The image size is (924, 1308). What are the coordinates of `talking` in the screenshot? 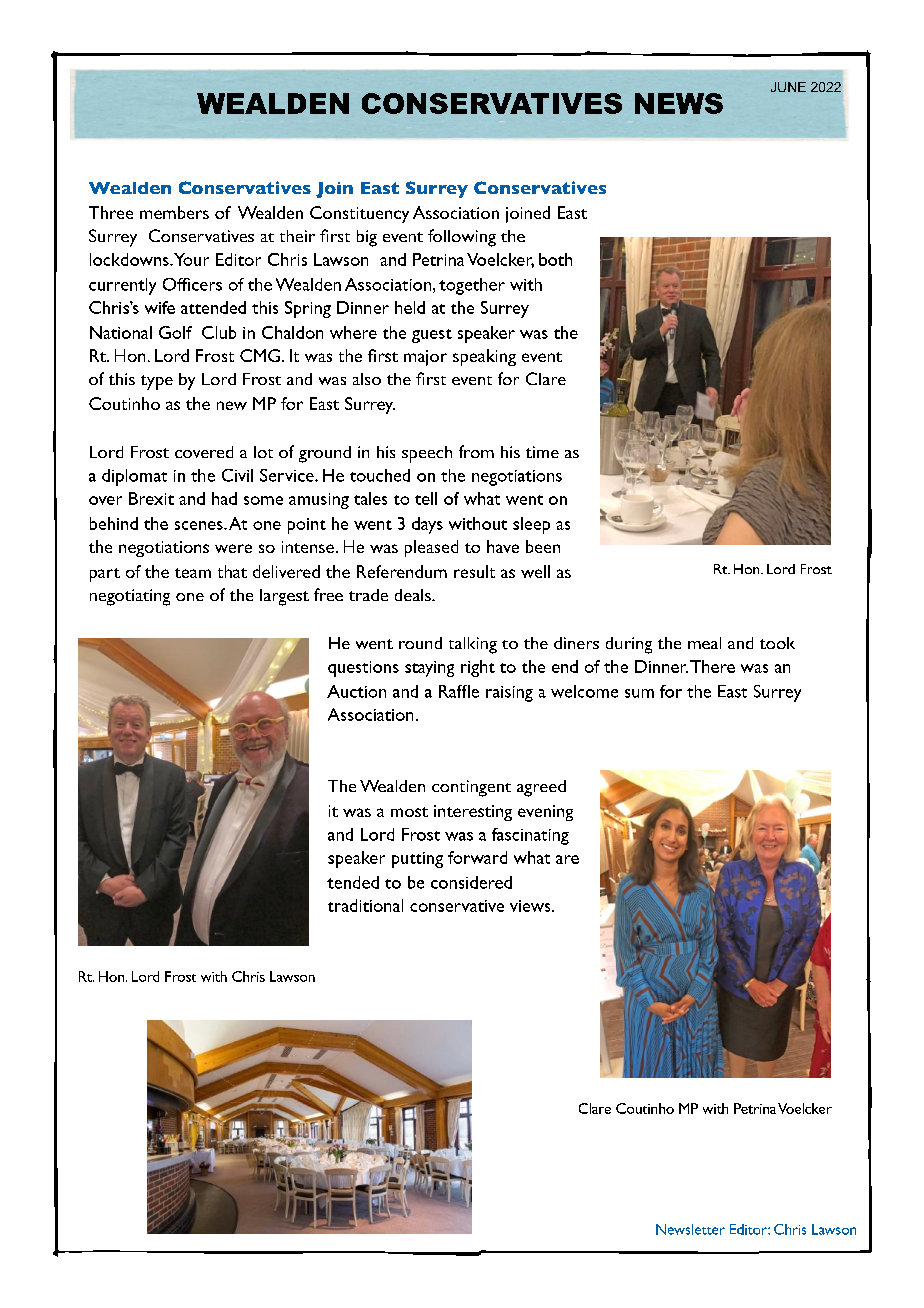 It's located at (473, 645).
